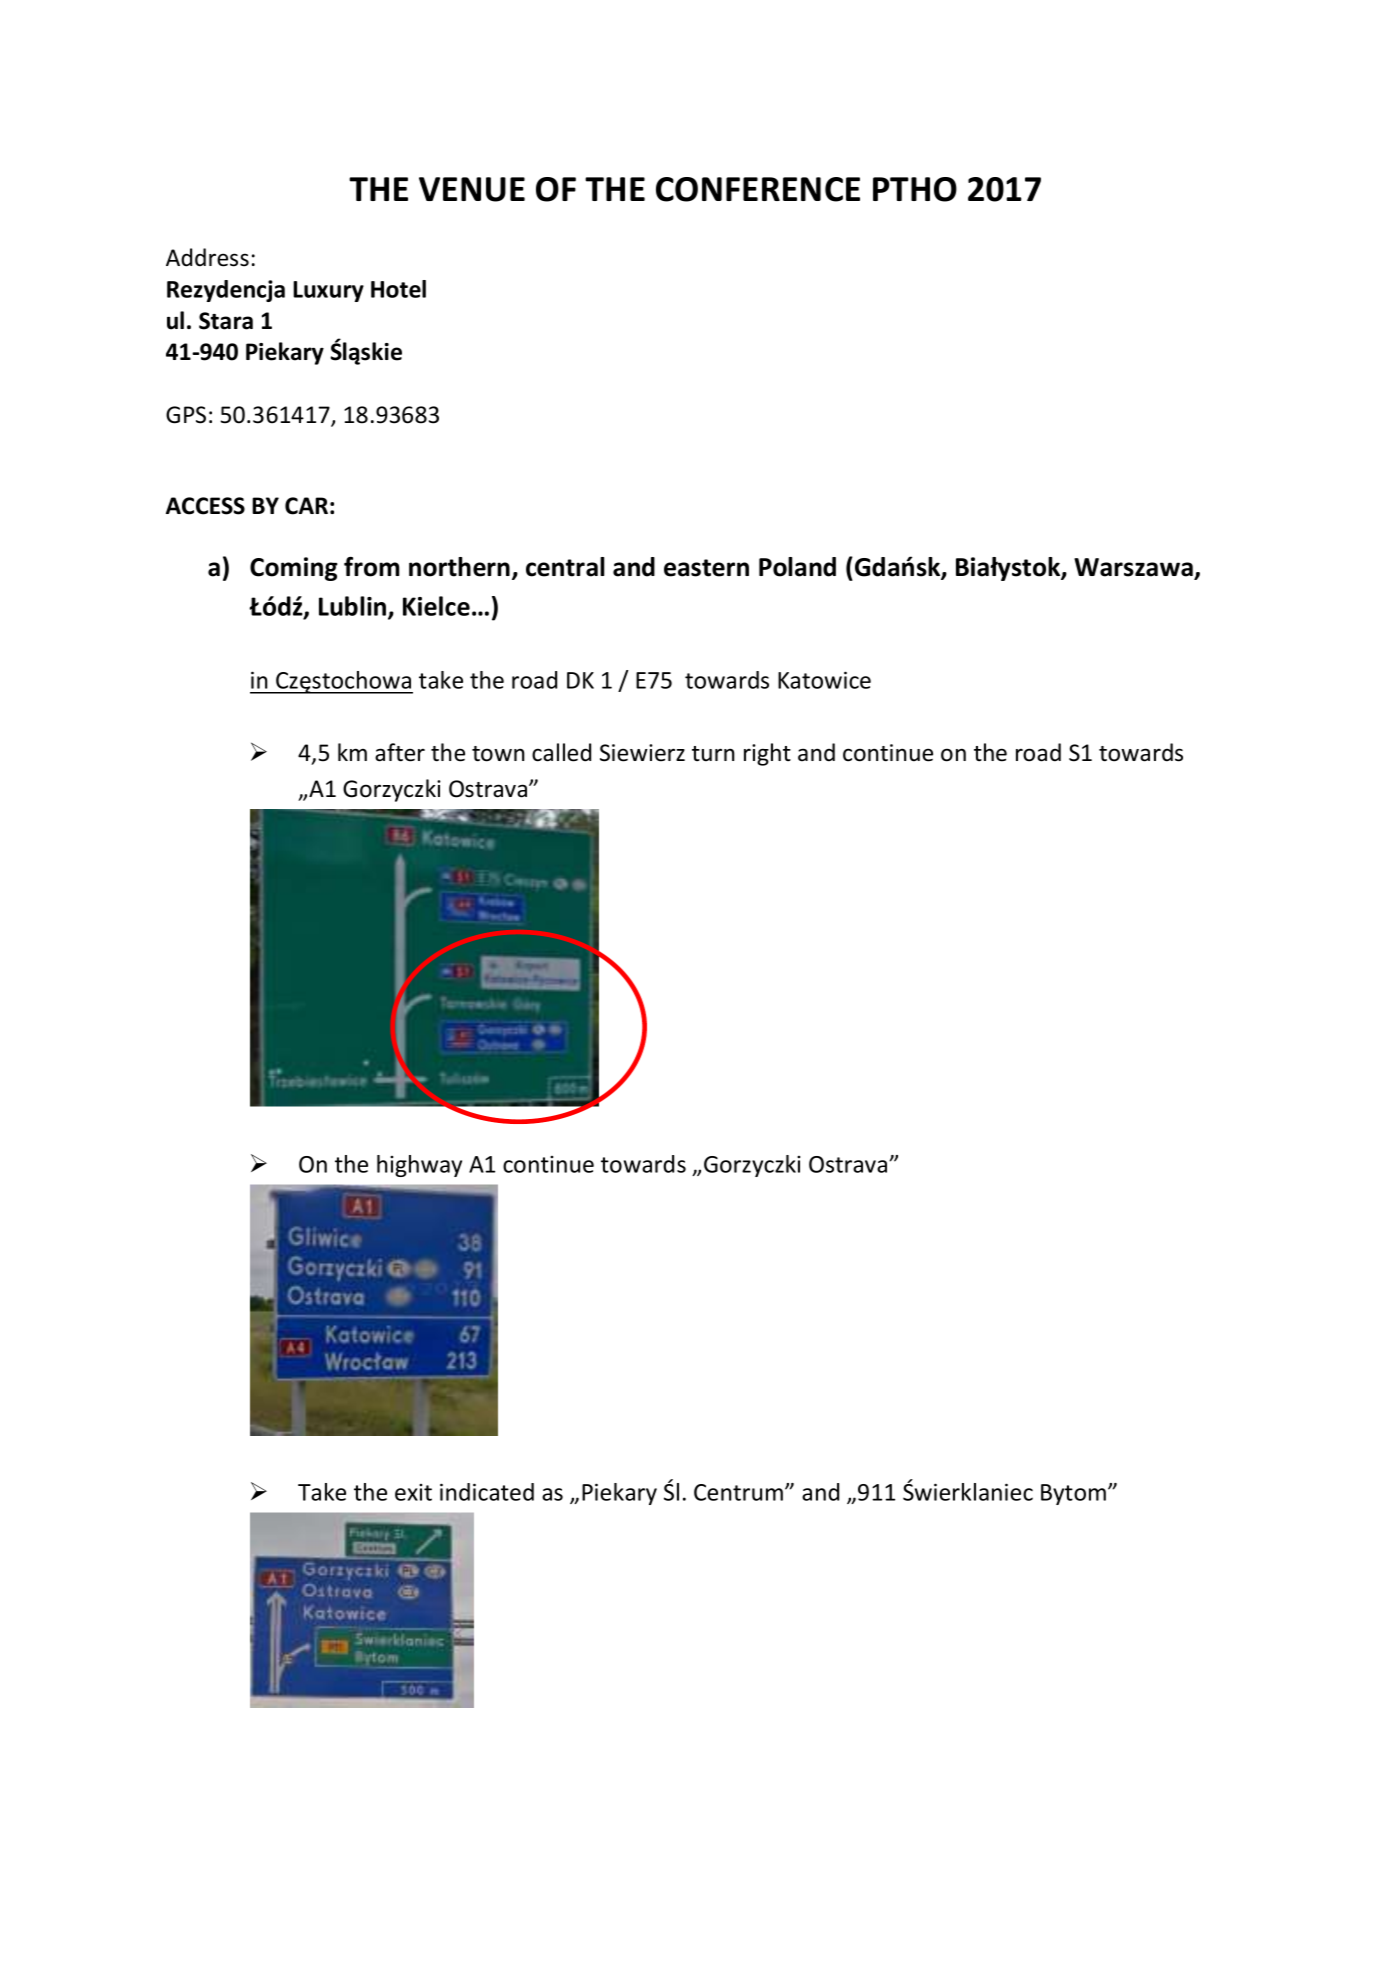 The height and width of the document is (1971, 1393). What do you see at coordinates (459, 567) in the document?
I see `northern` at bounding box center [459, 567].
